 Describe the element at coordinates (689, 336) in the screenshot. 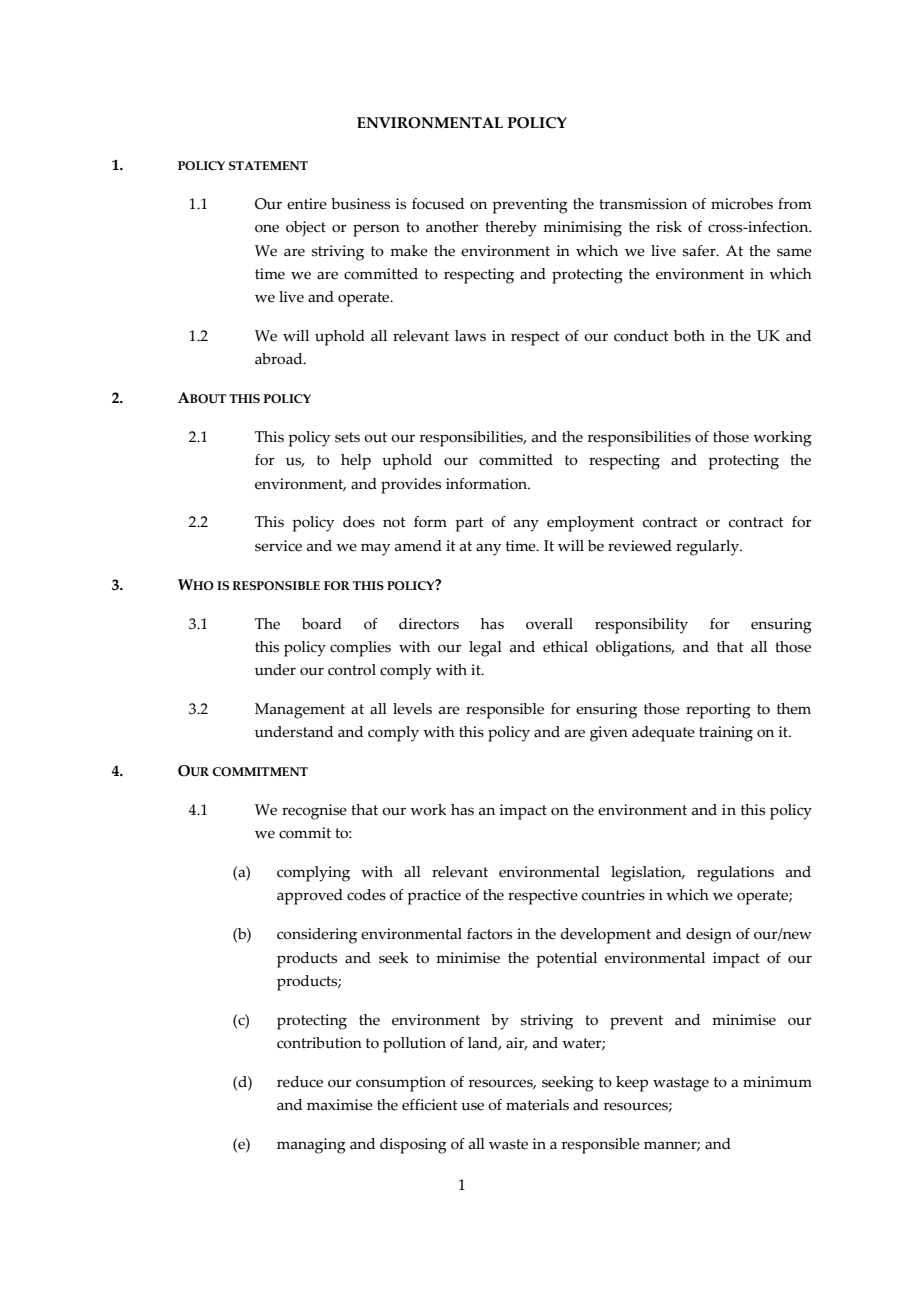

I see `both` at that location.
